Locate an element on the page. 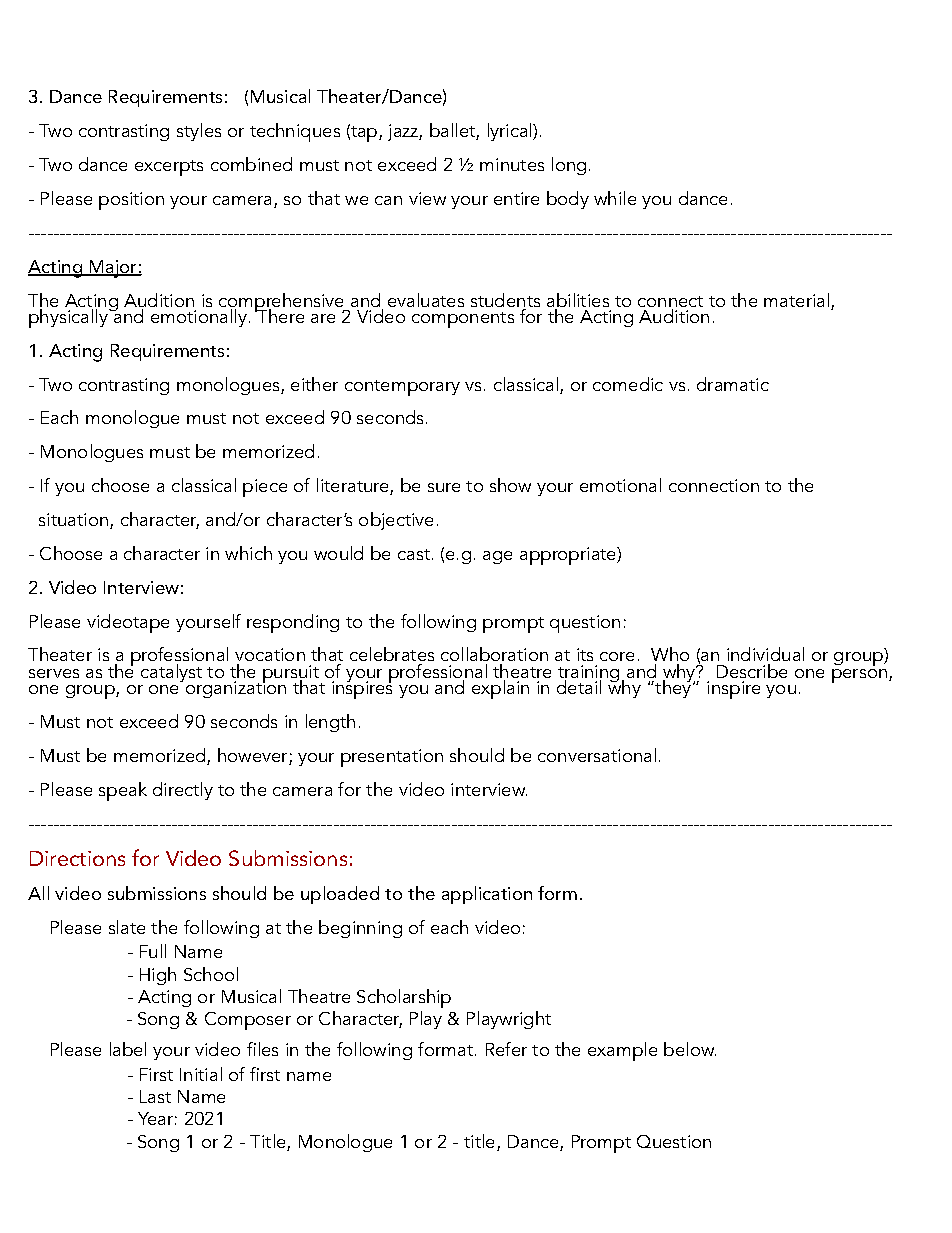  while is located at coordinates (615, 198).
